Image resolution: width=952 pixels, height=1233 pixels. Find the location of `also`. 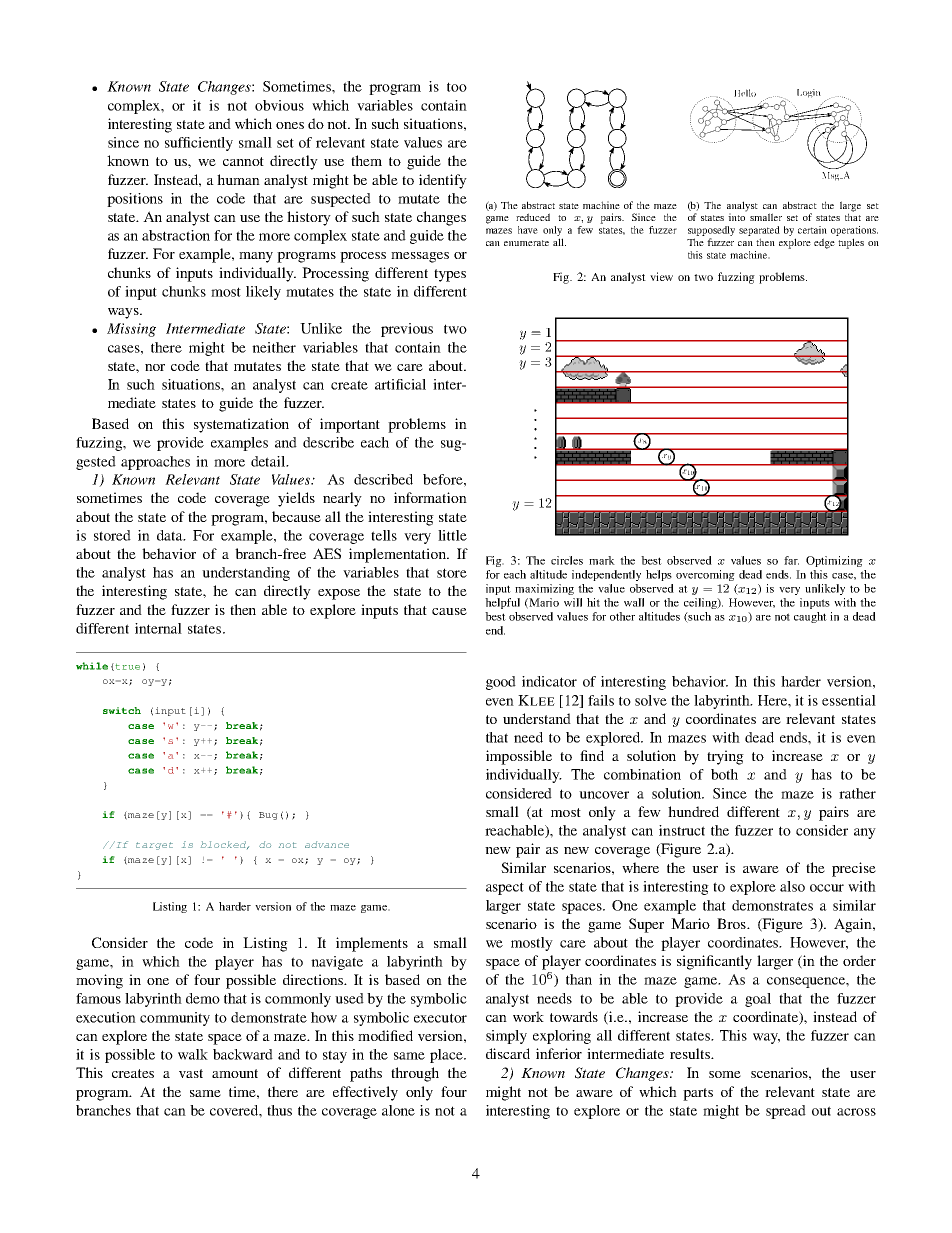

also is located at coordinates (792, 886).
